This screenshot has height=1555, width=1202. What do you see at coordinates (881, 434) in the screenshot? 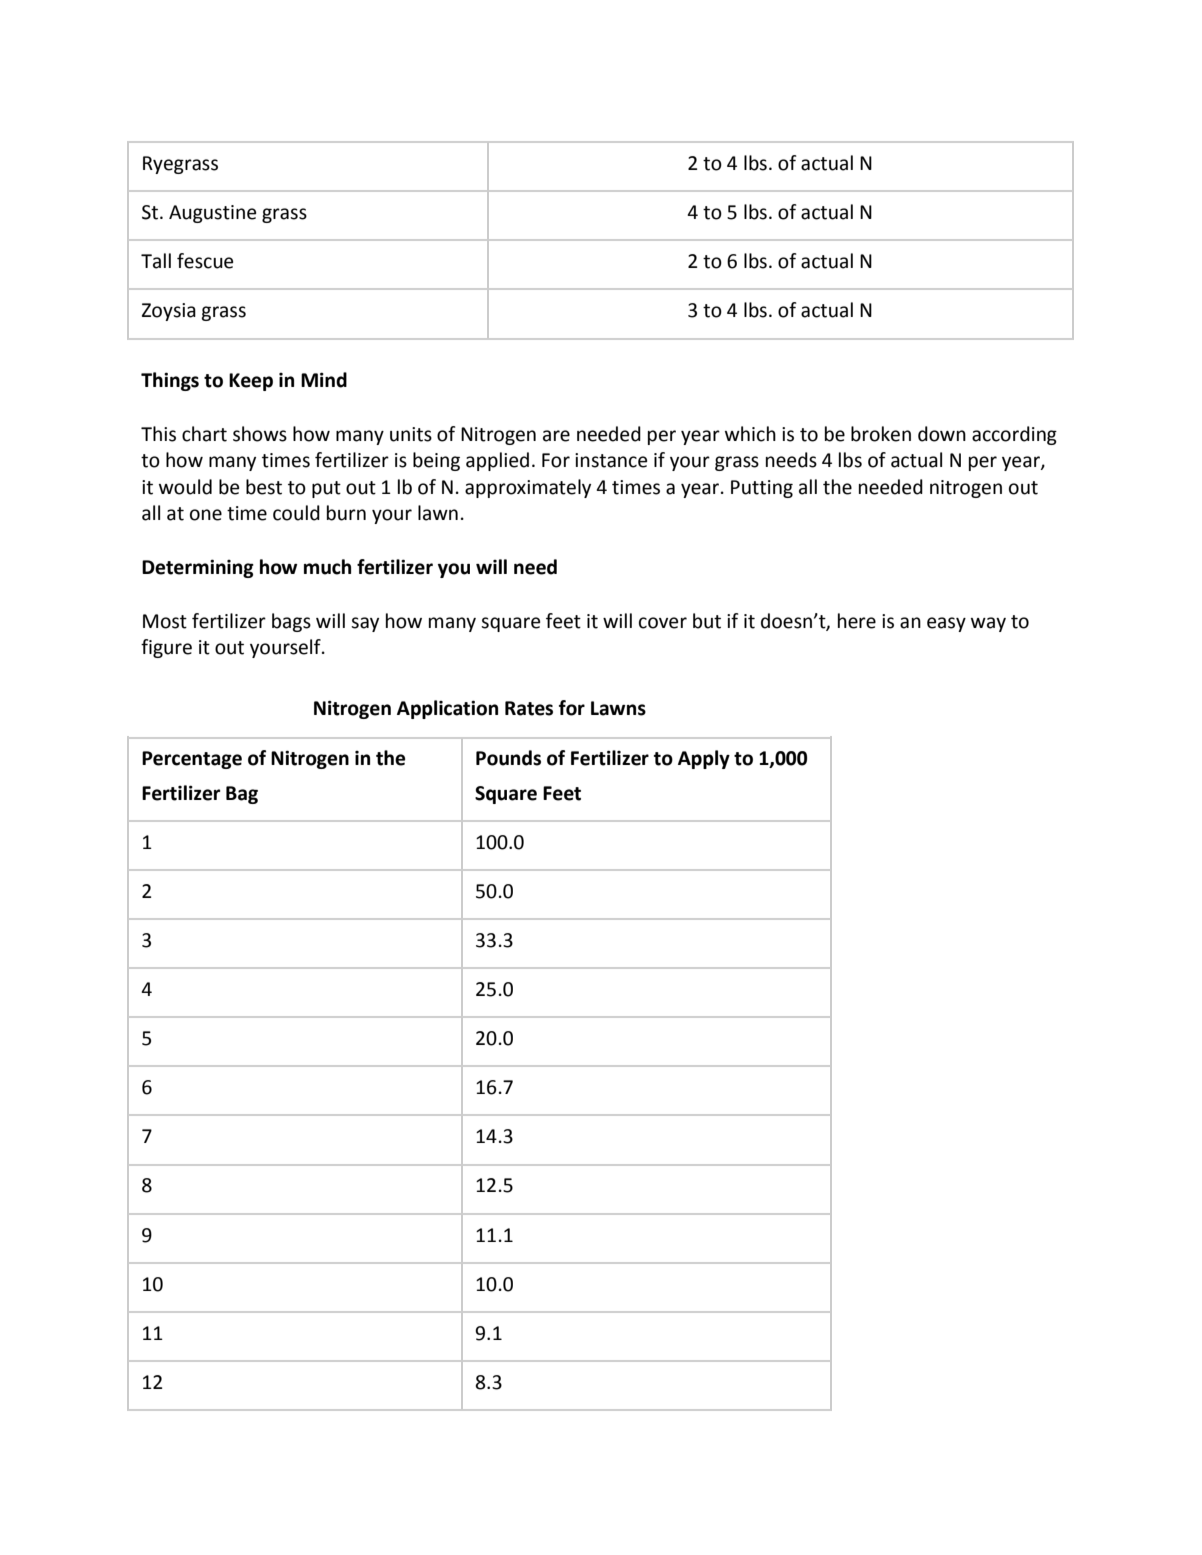
I see `broken` at bounding box center [881, 434].
